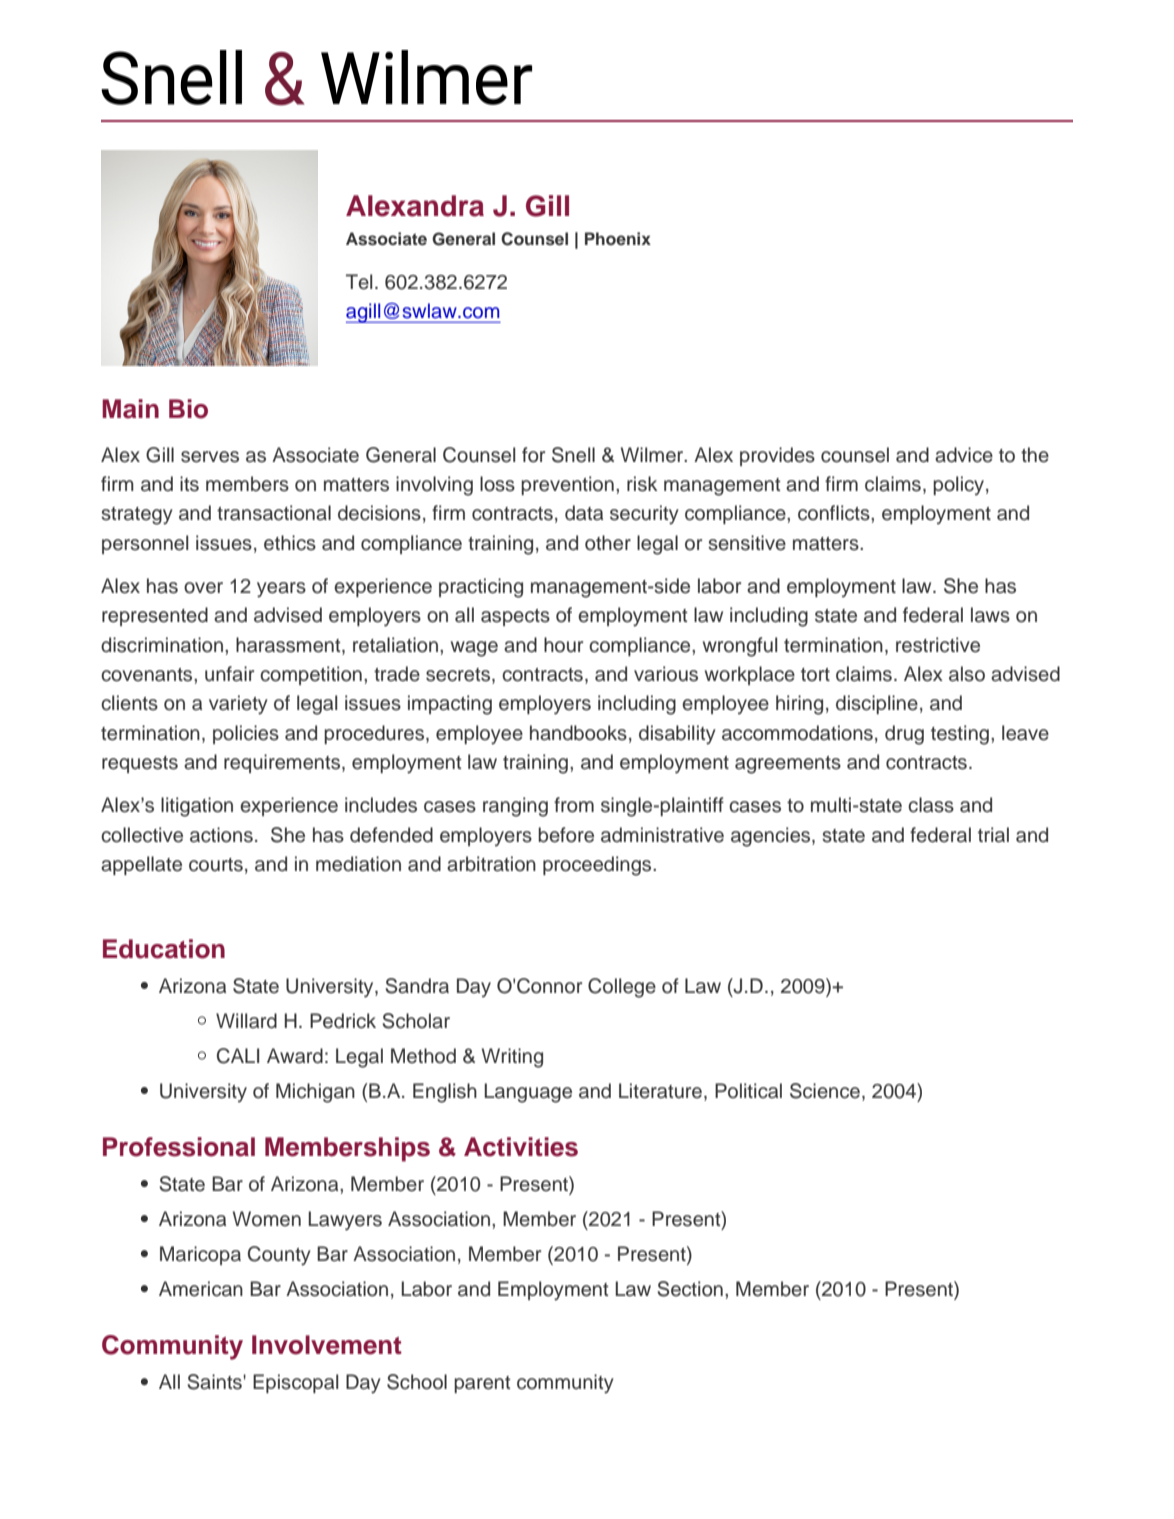  What do you see at coordinates (622, 988) in the page?
I see `College` at bounding box center [622, 988].
